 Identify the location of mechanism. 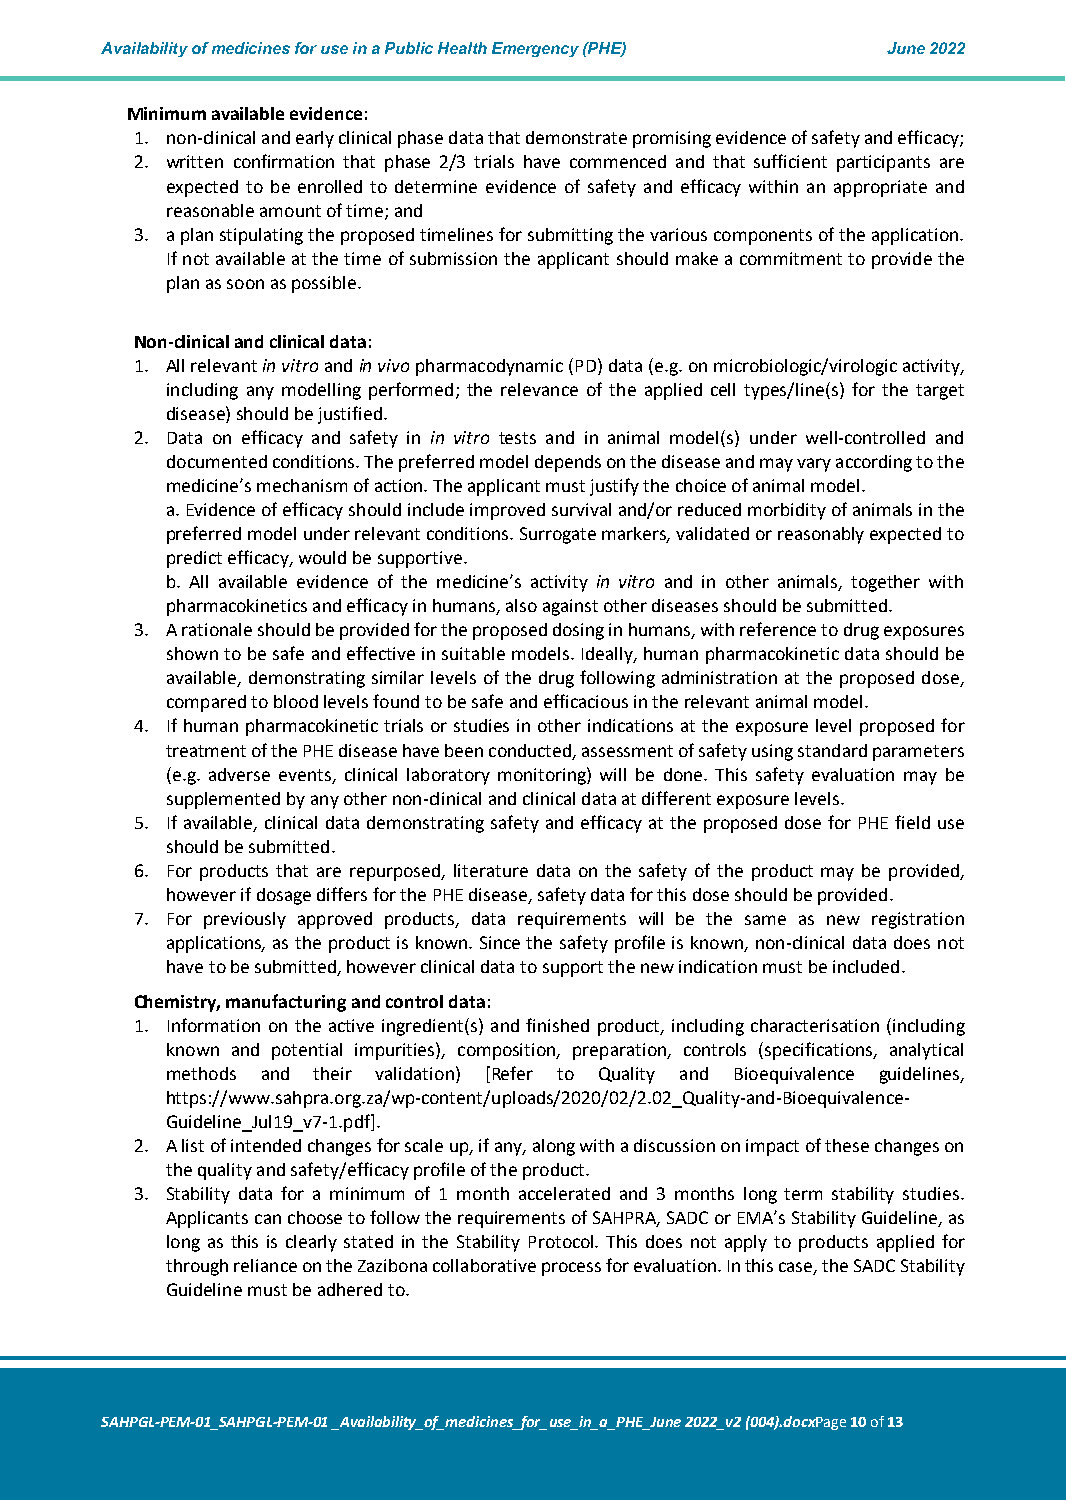
(302, 485).
